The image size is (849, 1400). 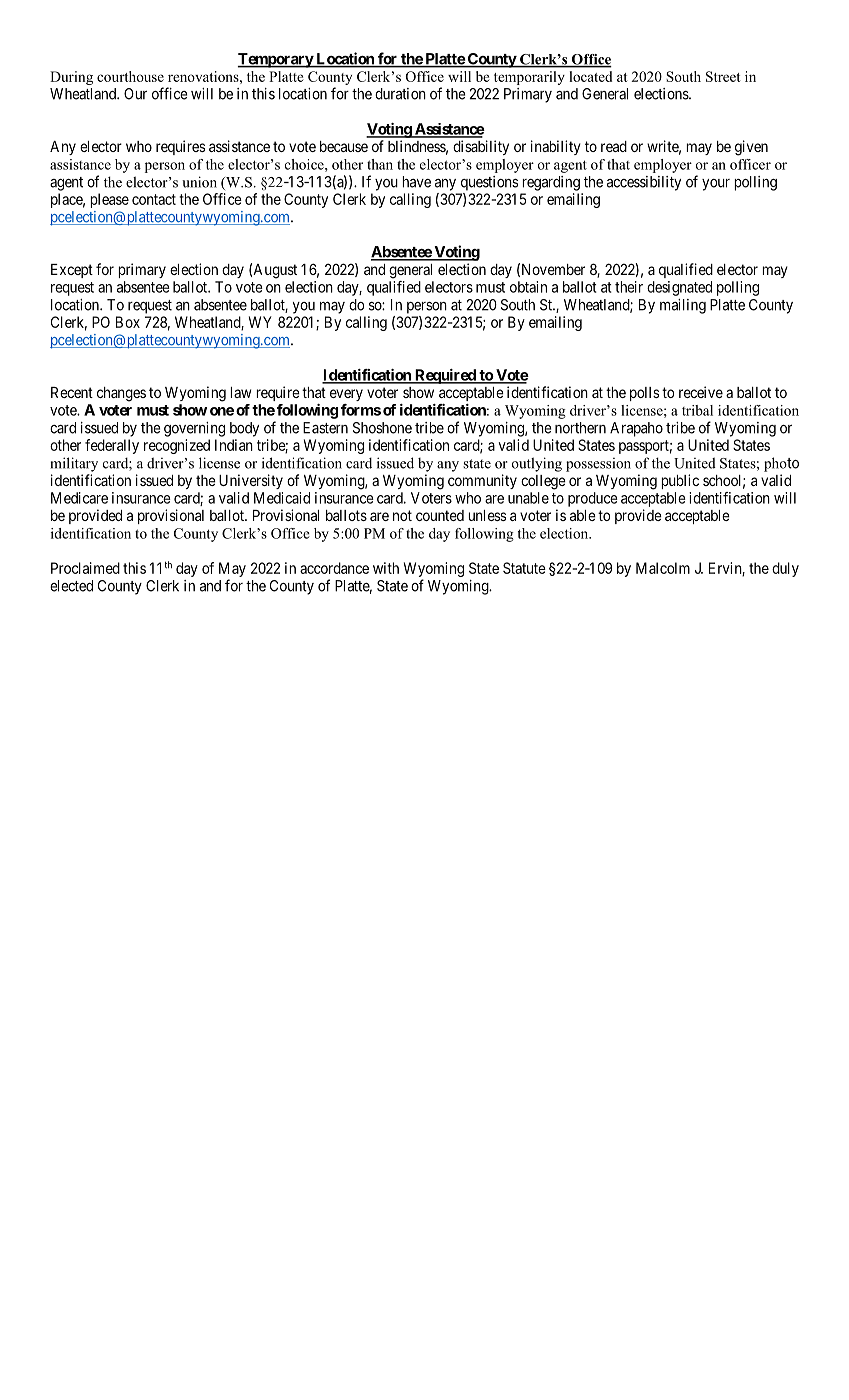 What do you see at coordinates (121, 394) in the page?
I see `changes` at bounding box center [121, 394].
